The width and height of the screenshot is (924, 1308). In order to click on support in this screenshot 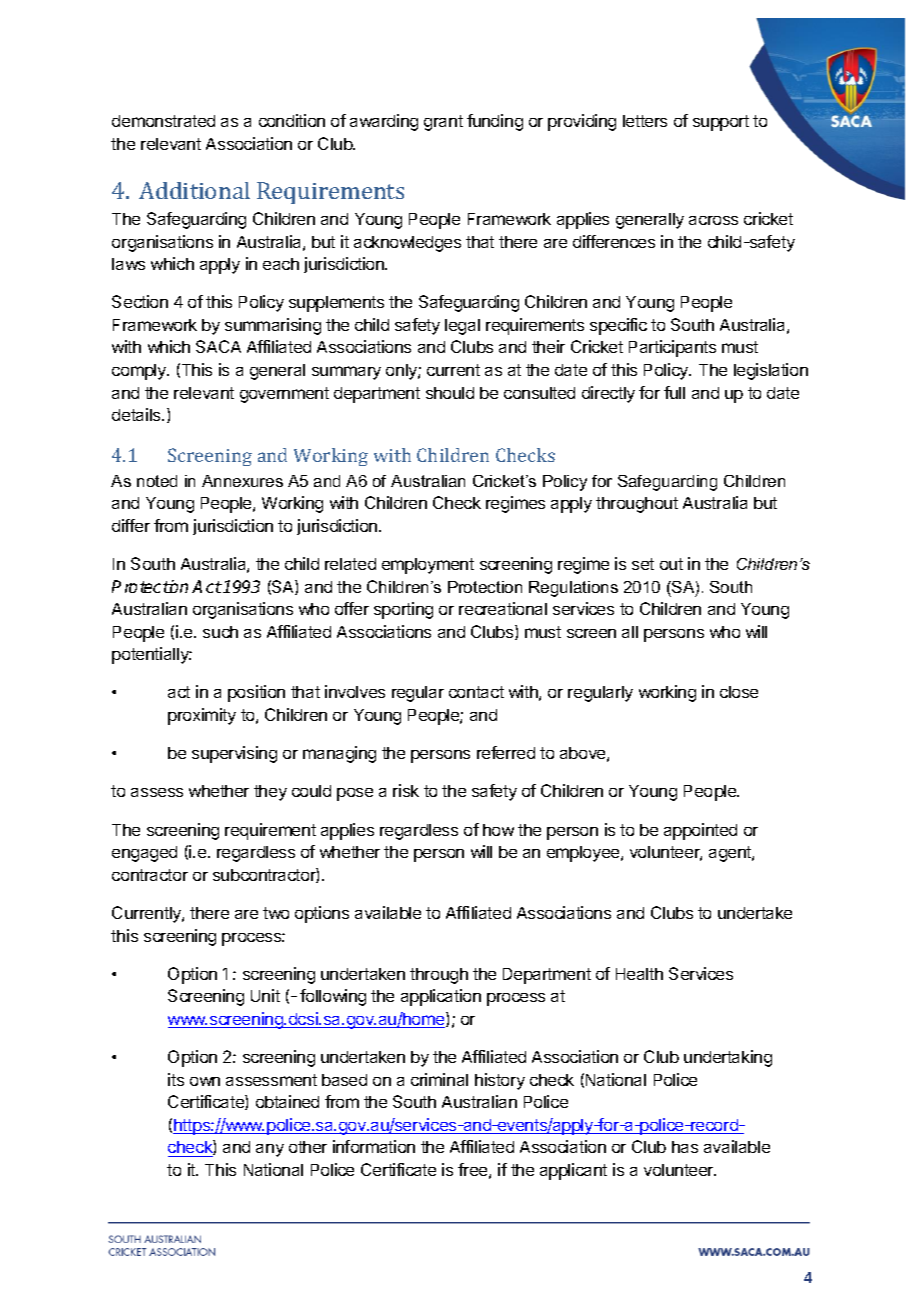, I will do `click(721, 123)`.
